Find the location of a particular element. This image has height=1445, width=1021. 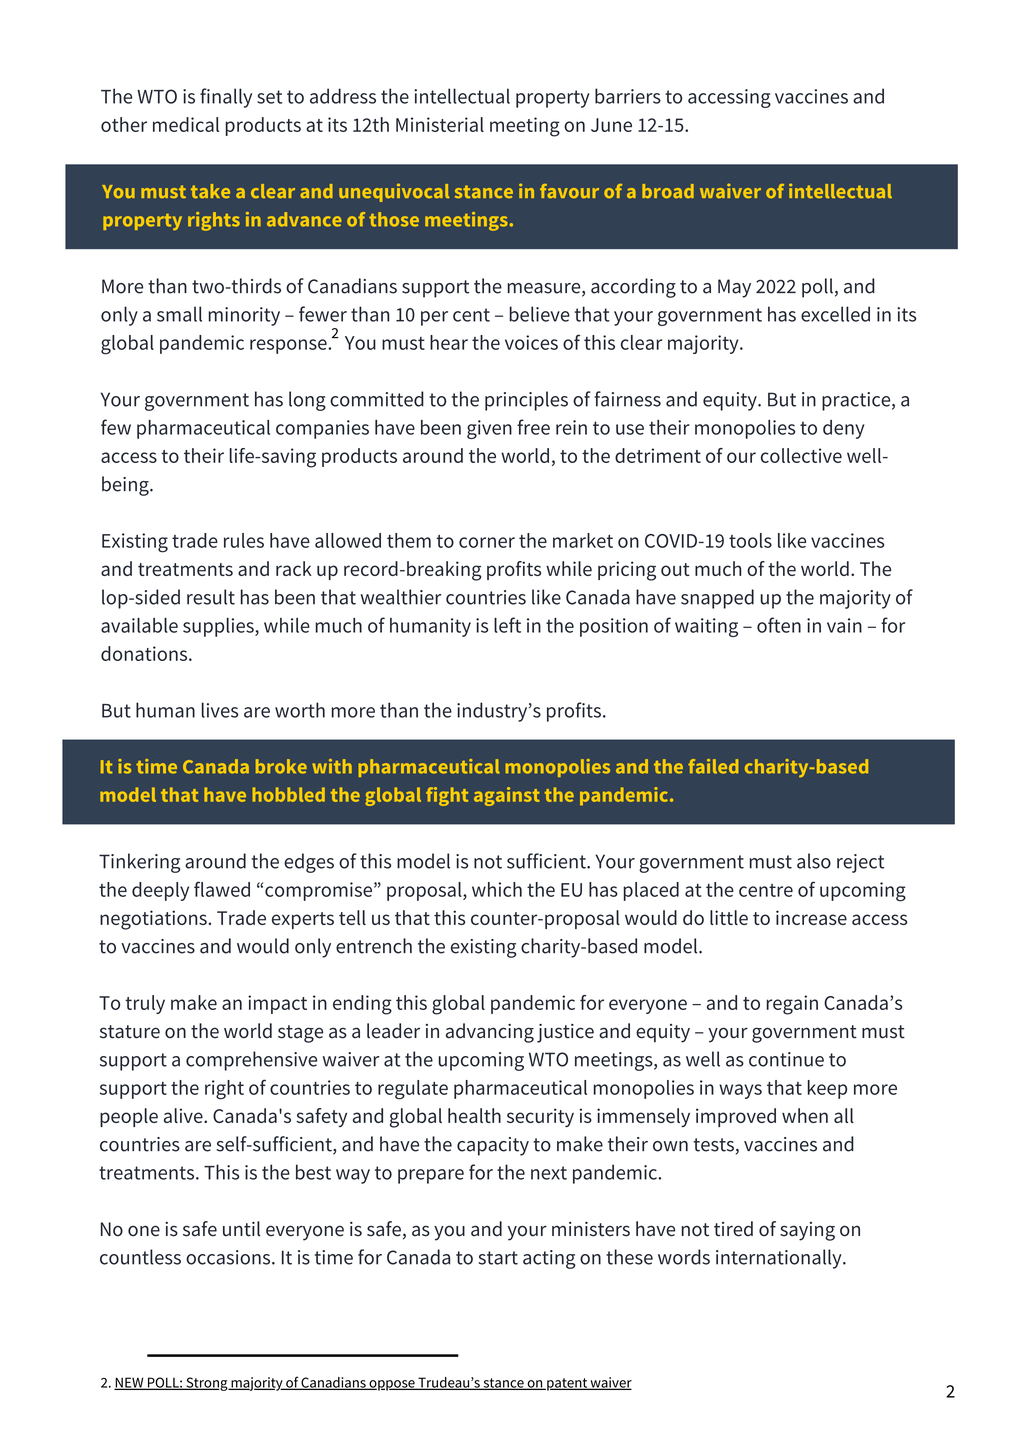

which is located at coordinates (497, 889).
